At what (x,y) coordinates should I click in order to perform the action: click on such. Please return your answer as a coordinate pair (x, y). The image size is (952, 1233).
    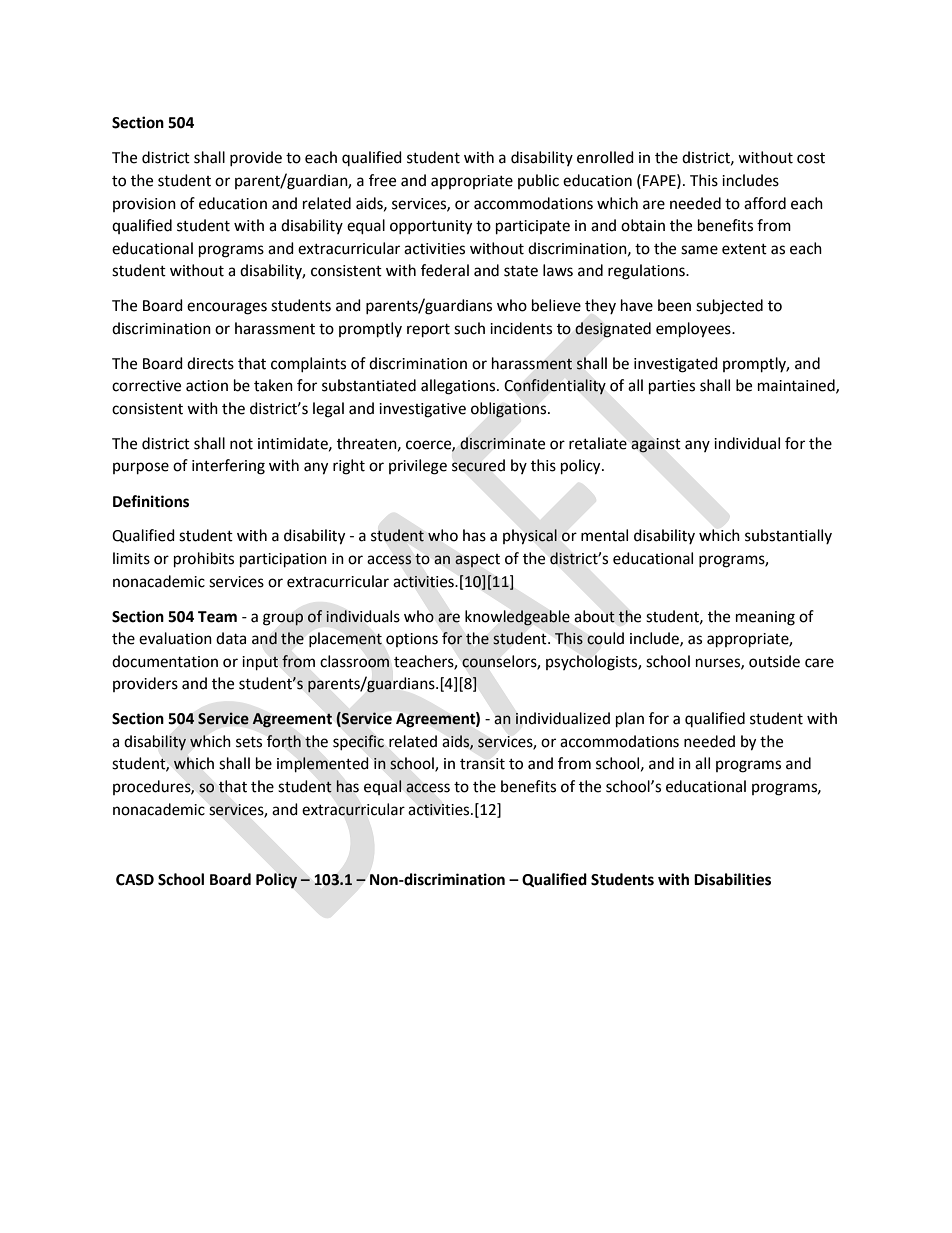
    Looking at the image, I should click on (469, 328).
